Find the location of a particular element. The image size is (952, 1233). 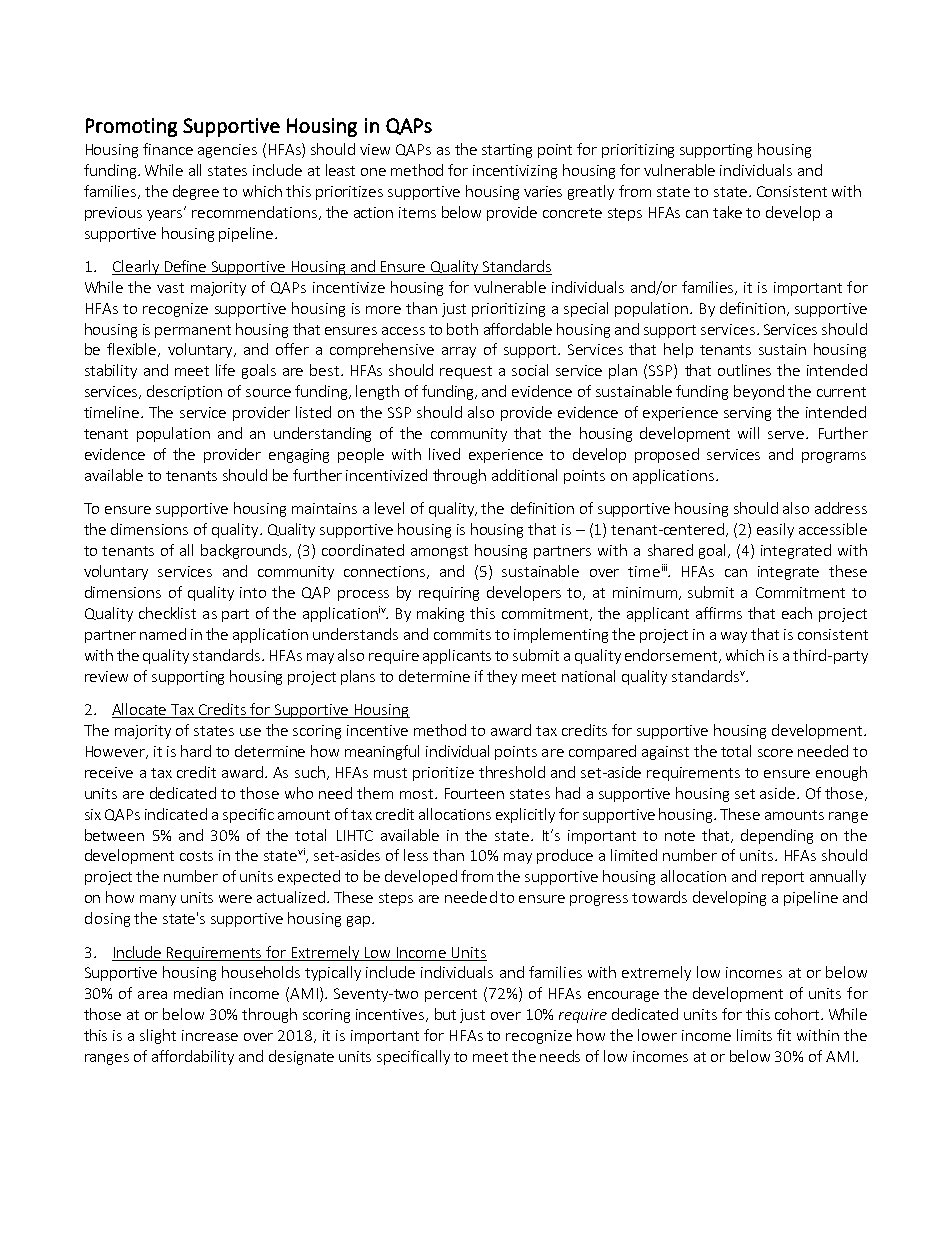

Fourteen is located at coordinates (474, 793).
